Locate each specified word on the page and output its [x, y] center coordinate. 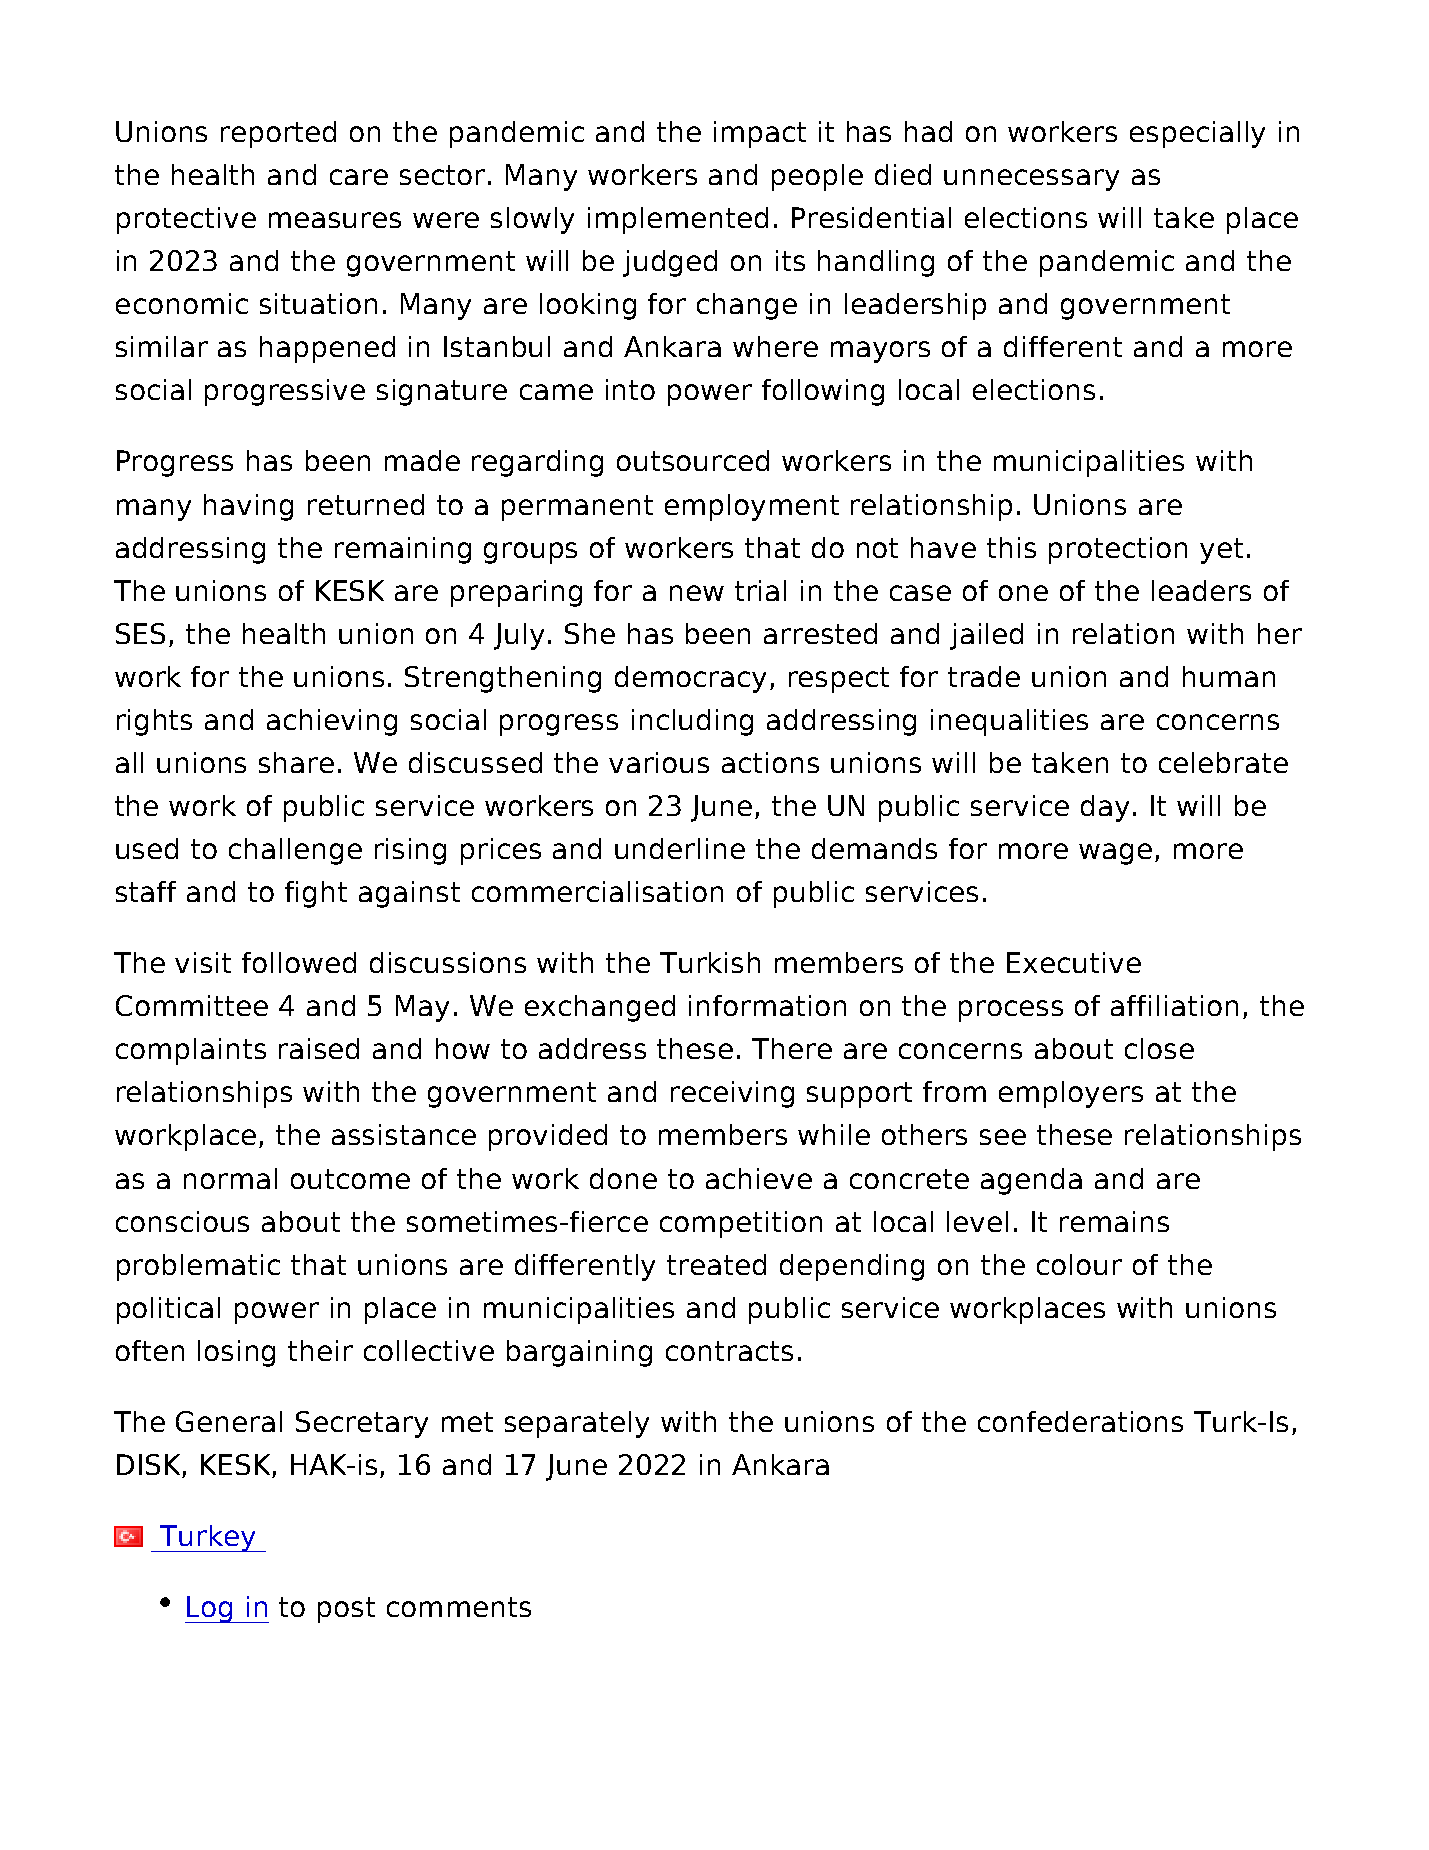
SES [140, 633]
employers [1071, 1094]
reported [278, 134]
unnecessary [1031, 180]
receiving [732, 1094]
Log [210, 1609]
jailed [986, 636]
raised [319, 1048]
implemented [678, 220]
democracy [690, 679]
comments [459, 1607]
